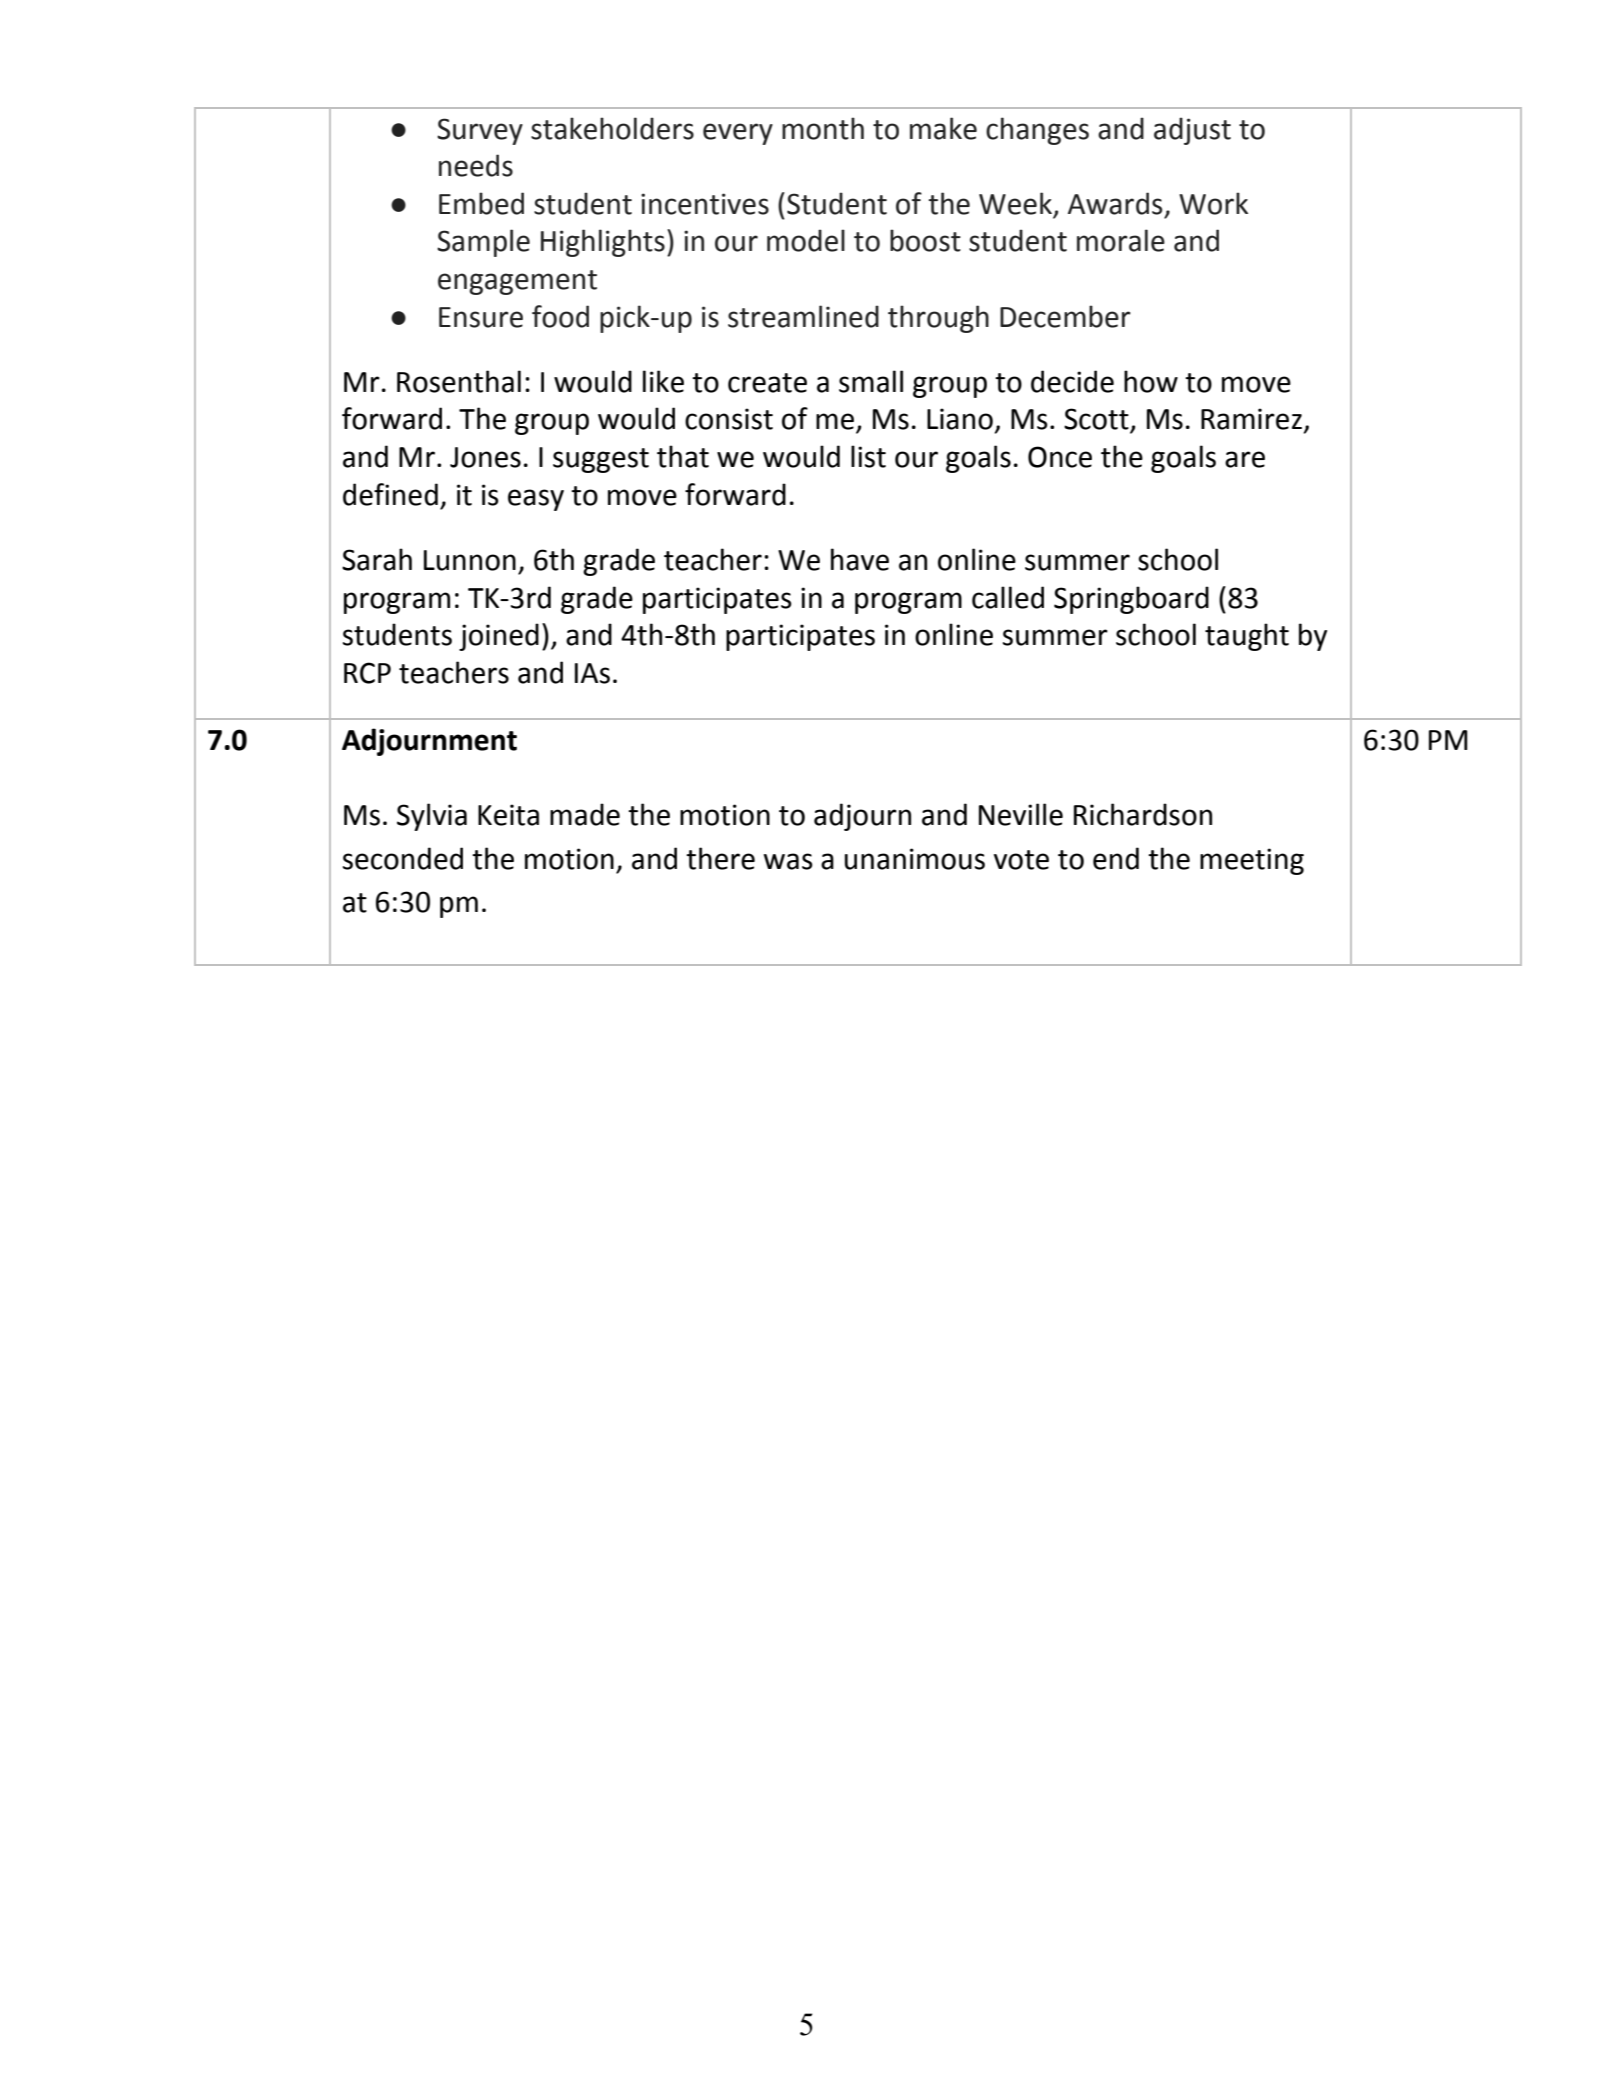 This image has height=2090, width=1615. What do you see at coordinates (367, 673) in the image?
I see `RCP` at bounding box center [367, 673].
